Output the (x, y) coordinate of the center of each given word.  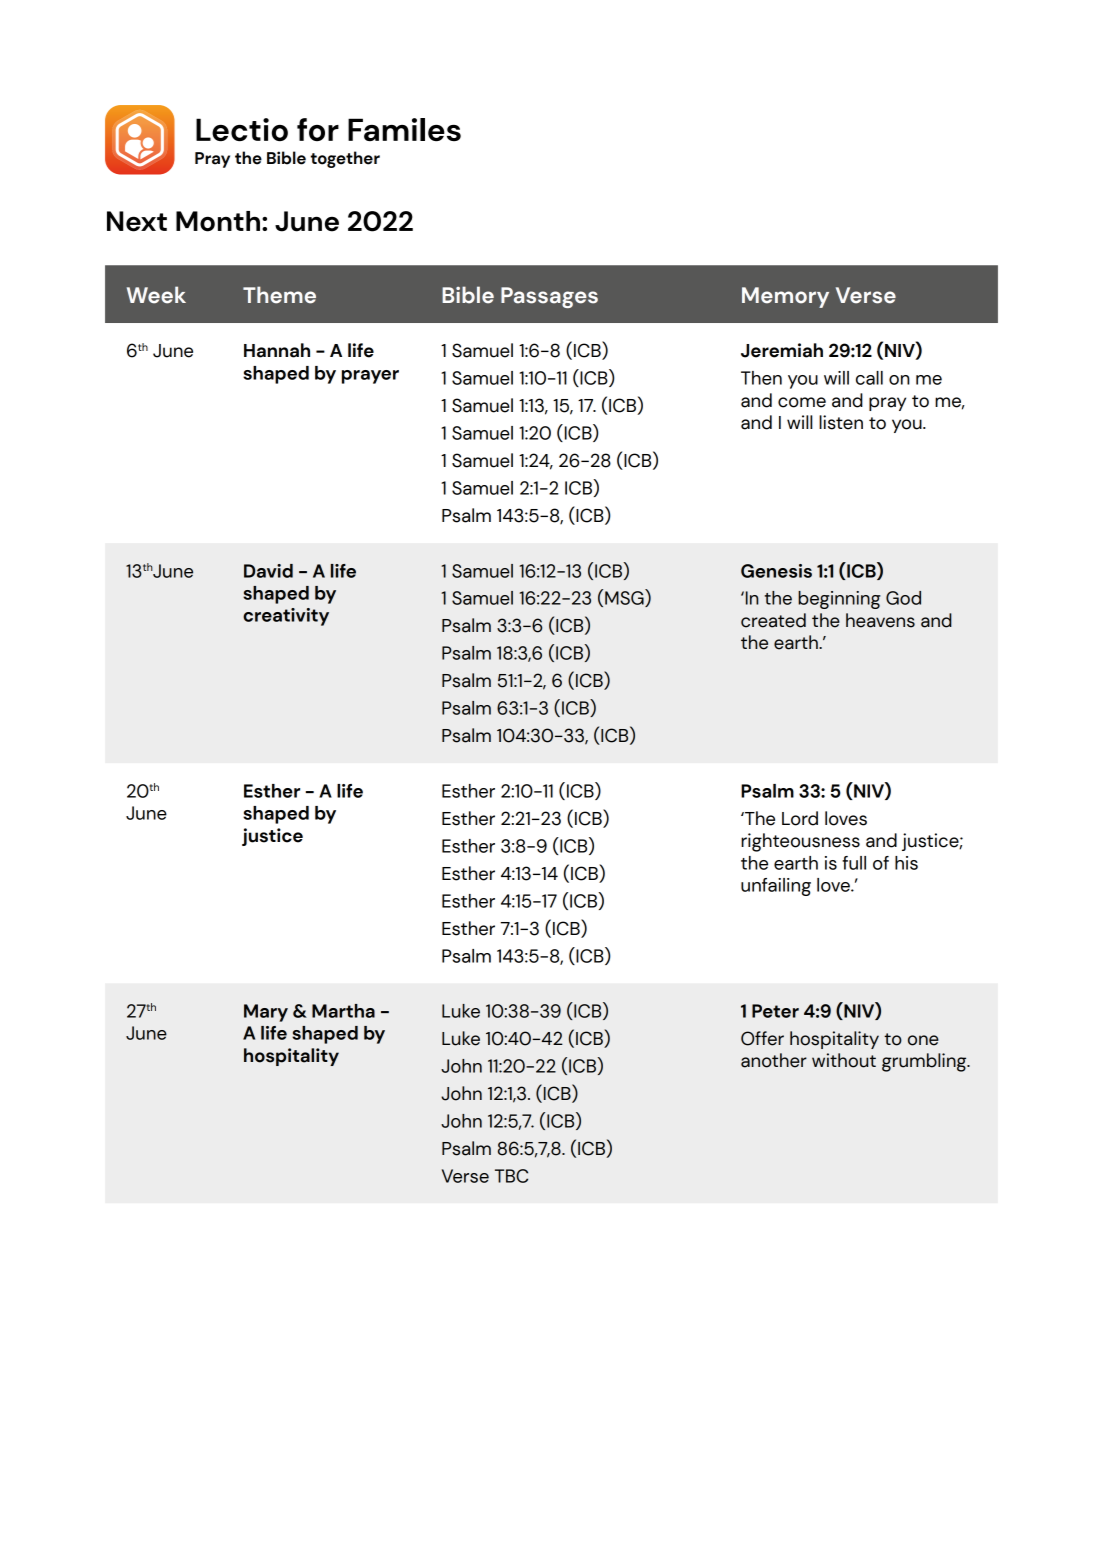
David (268, 571)
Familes (404, 129)
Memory (785, 297)
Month (218, 221)
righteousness (800, 842)
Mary (266, 1013)
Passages (549, 297)
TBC (511, 1176)
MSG (625, 598)
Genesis (776, 571)
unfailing (776, 887)
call (869, 378)
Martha (343, 1011)
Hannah (277, 350)
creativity (286, 617)
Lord (800, 818)
